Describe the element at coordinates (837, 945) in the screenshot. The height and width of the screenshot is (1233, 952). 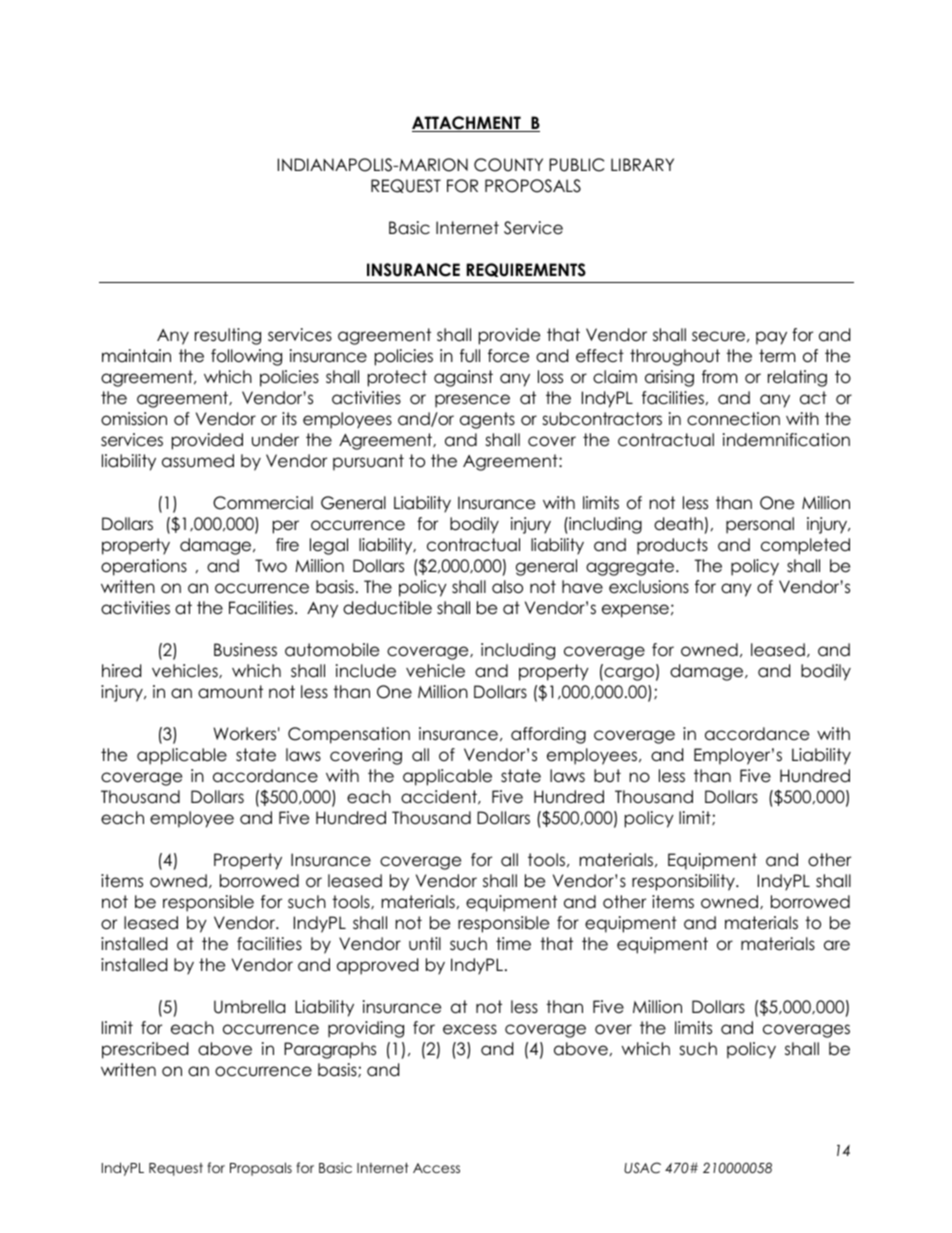
I see `are` at that location.
